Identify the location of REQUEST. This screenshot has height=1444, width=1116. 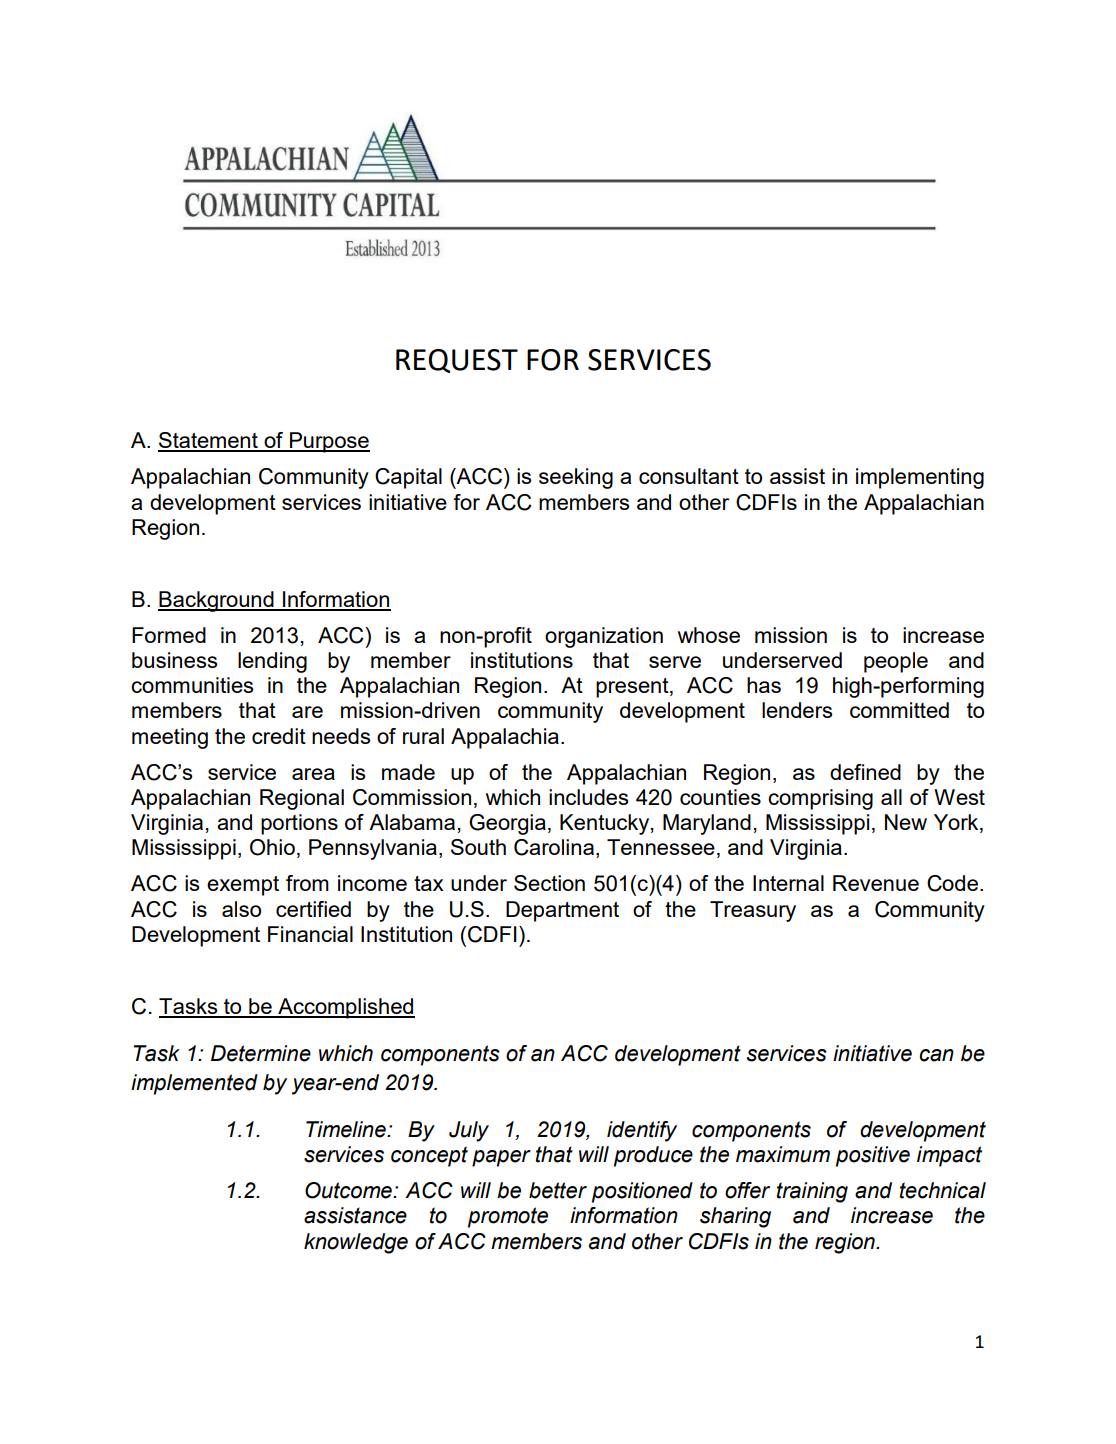
(457, 361).
